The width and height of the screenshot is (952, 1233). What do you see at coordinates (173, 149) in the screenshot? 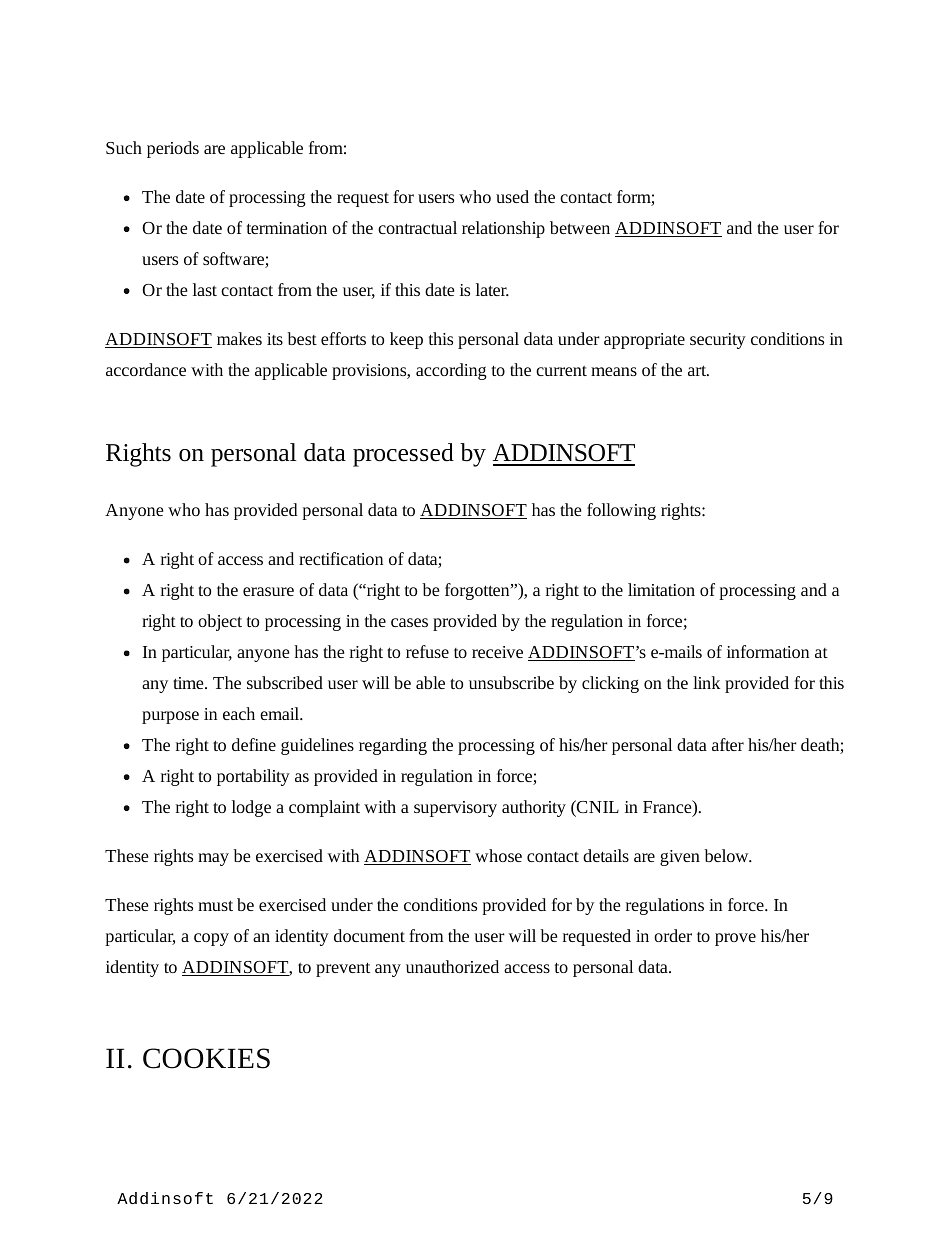
I see `periods` at bounding box center [173, 149].
